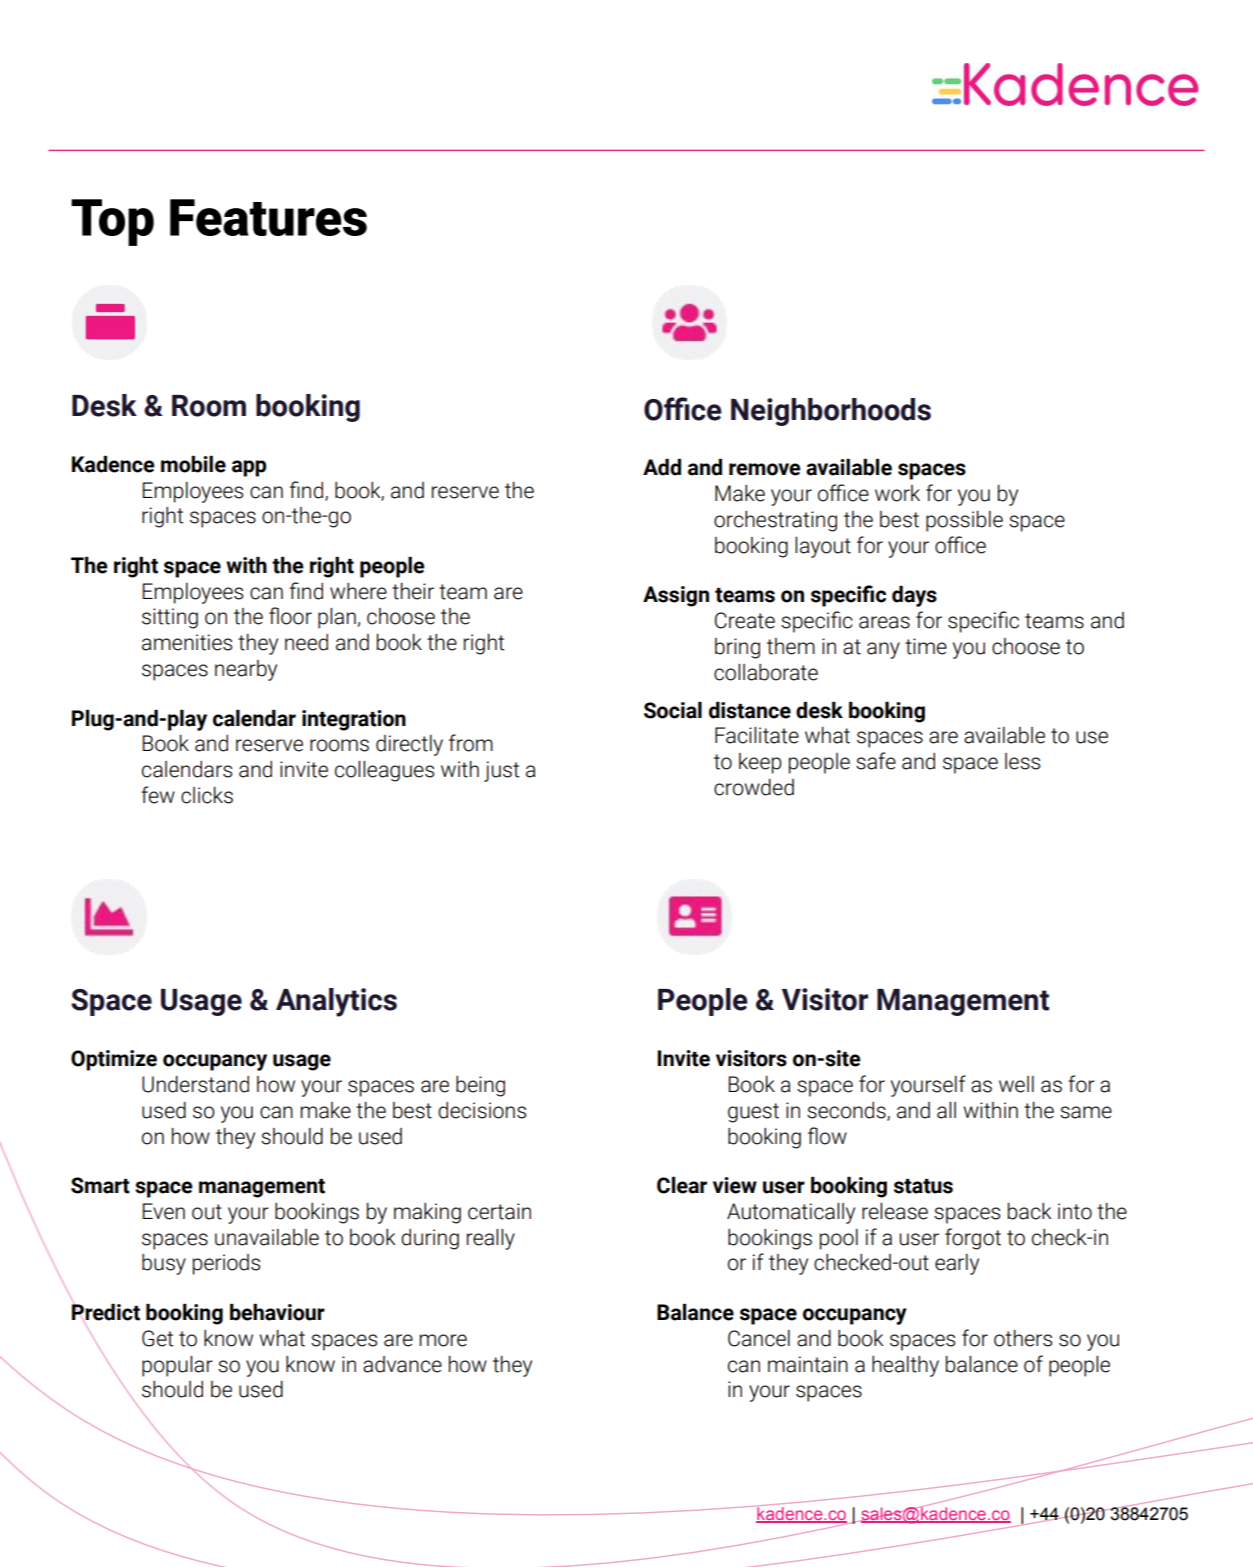 The width and height of the page is (1253, 1567). Describe the element at coordinates (1016, 1084) in the page. I see `well` at that location.
